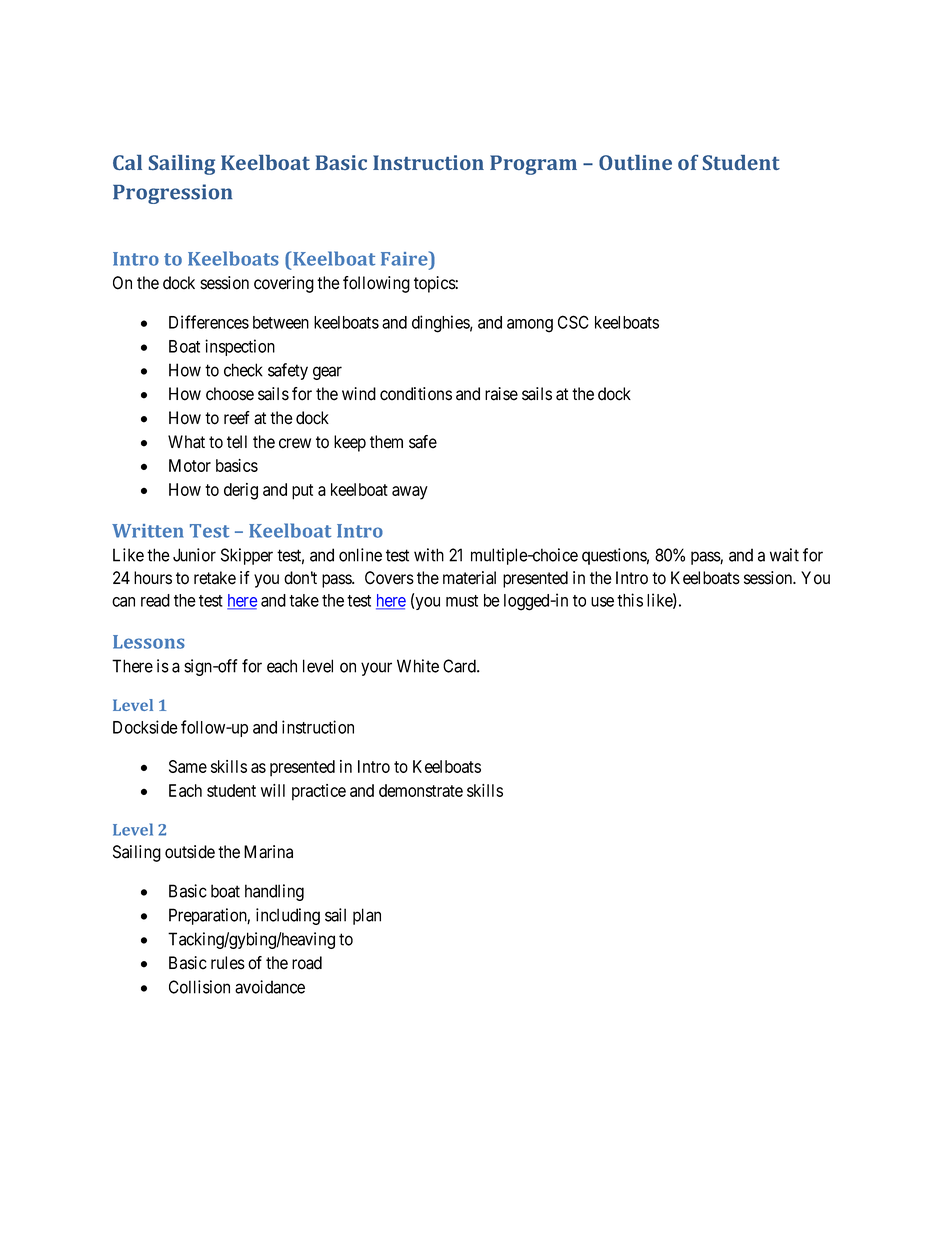 This image has height=1233, width=952. Describe the element at coordinates (230, 394) in the image. I see `choose` at that location.
